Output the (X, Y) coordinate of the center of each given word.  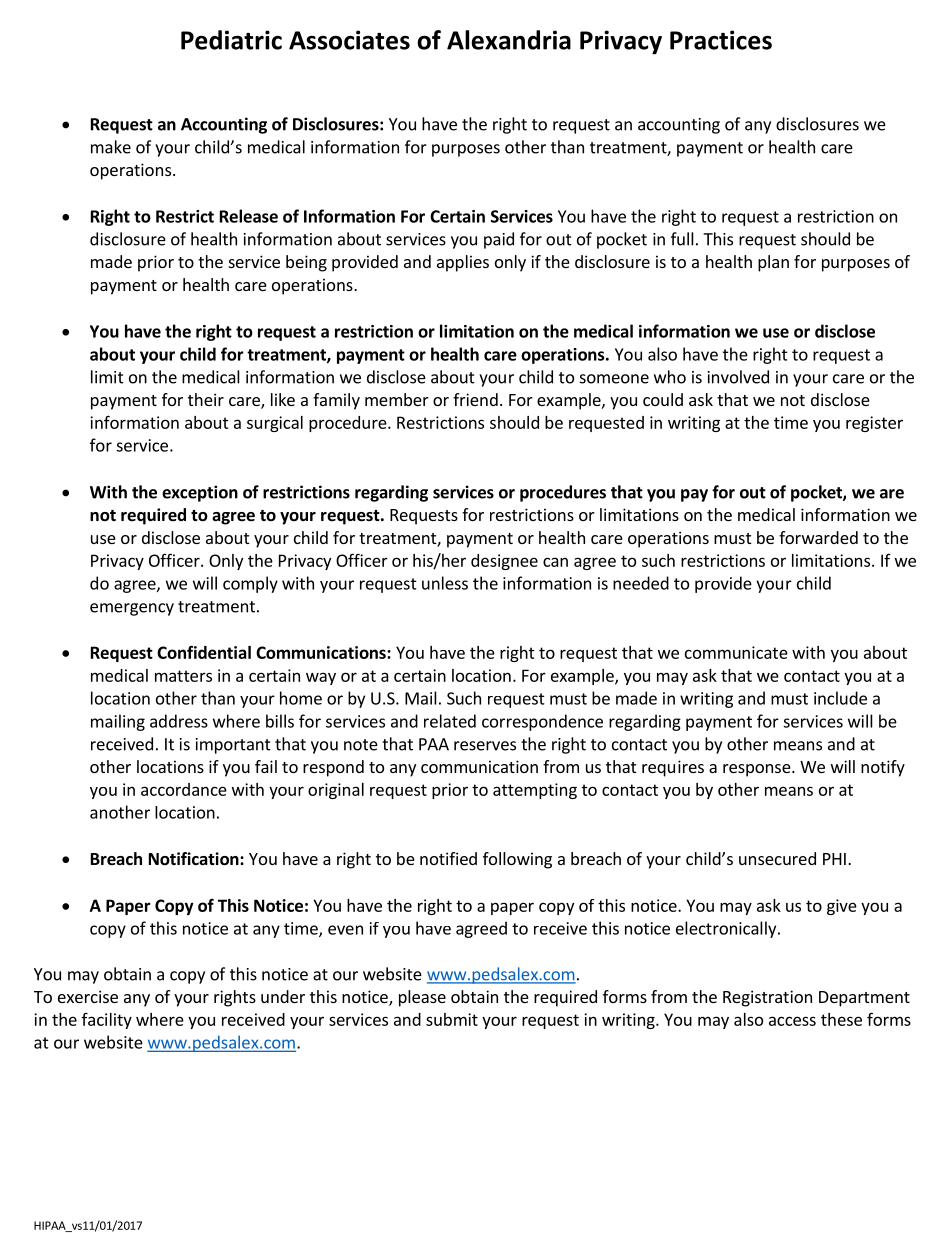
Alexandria (509, 40)
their (206, 399)
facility (107, 1021)
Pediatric (231, 40)
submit (452, 1019)
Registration (767, 998)
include (840, 698)
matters (183, 676)
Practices (721, 40)
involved (738, 377)
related (450, 721)
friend (475, 399)
